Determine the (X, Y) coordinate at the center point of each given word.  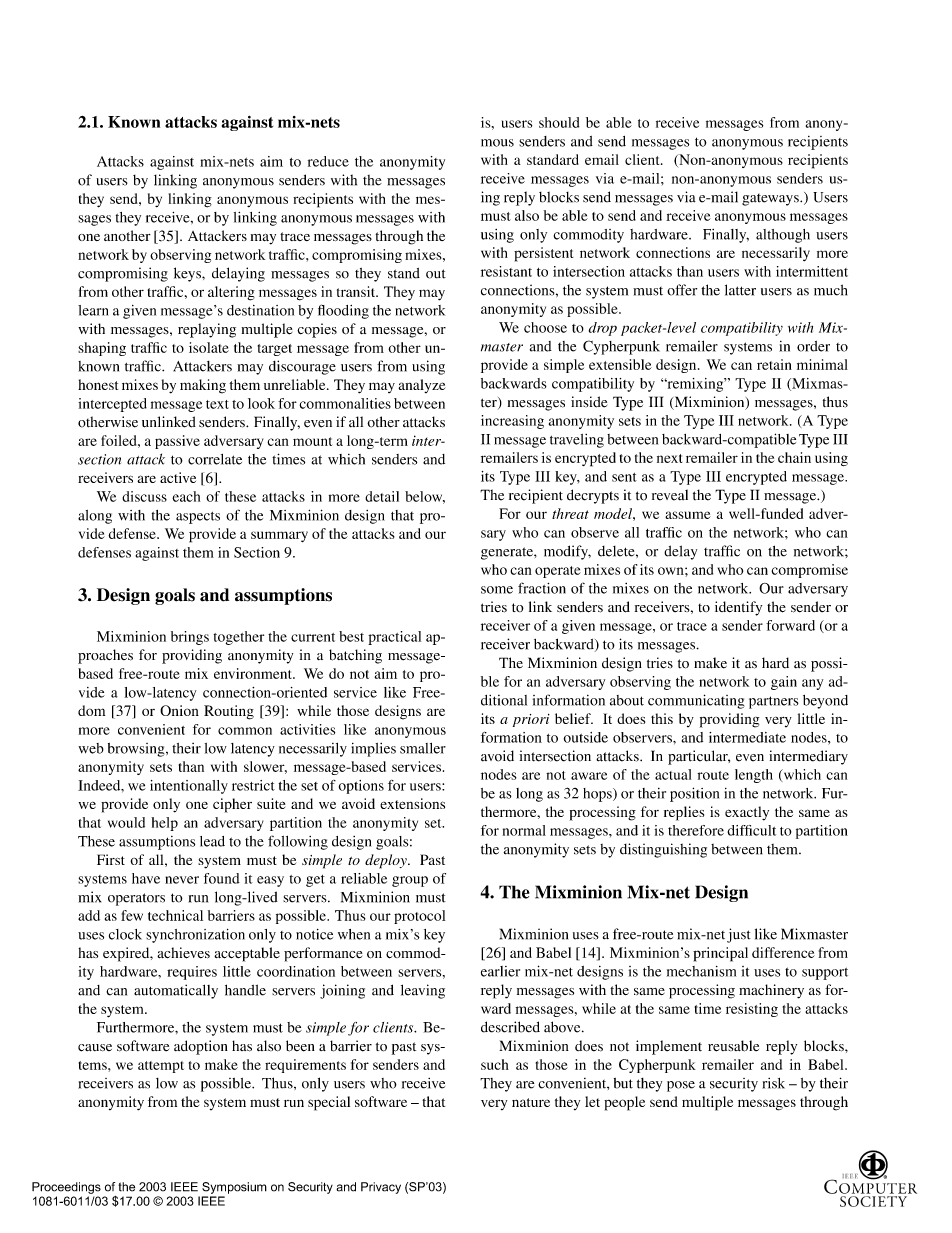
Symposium (234, 1188)
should (559, 122)
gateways (771, 200)
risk (773, 1083)
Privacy (381, 1188)
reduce (328, 161)
